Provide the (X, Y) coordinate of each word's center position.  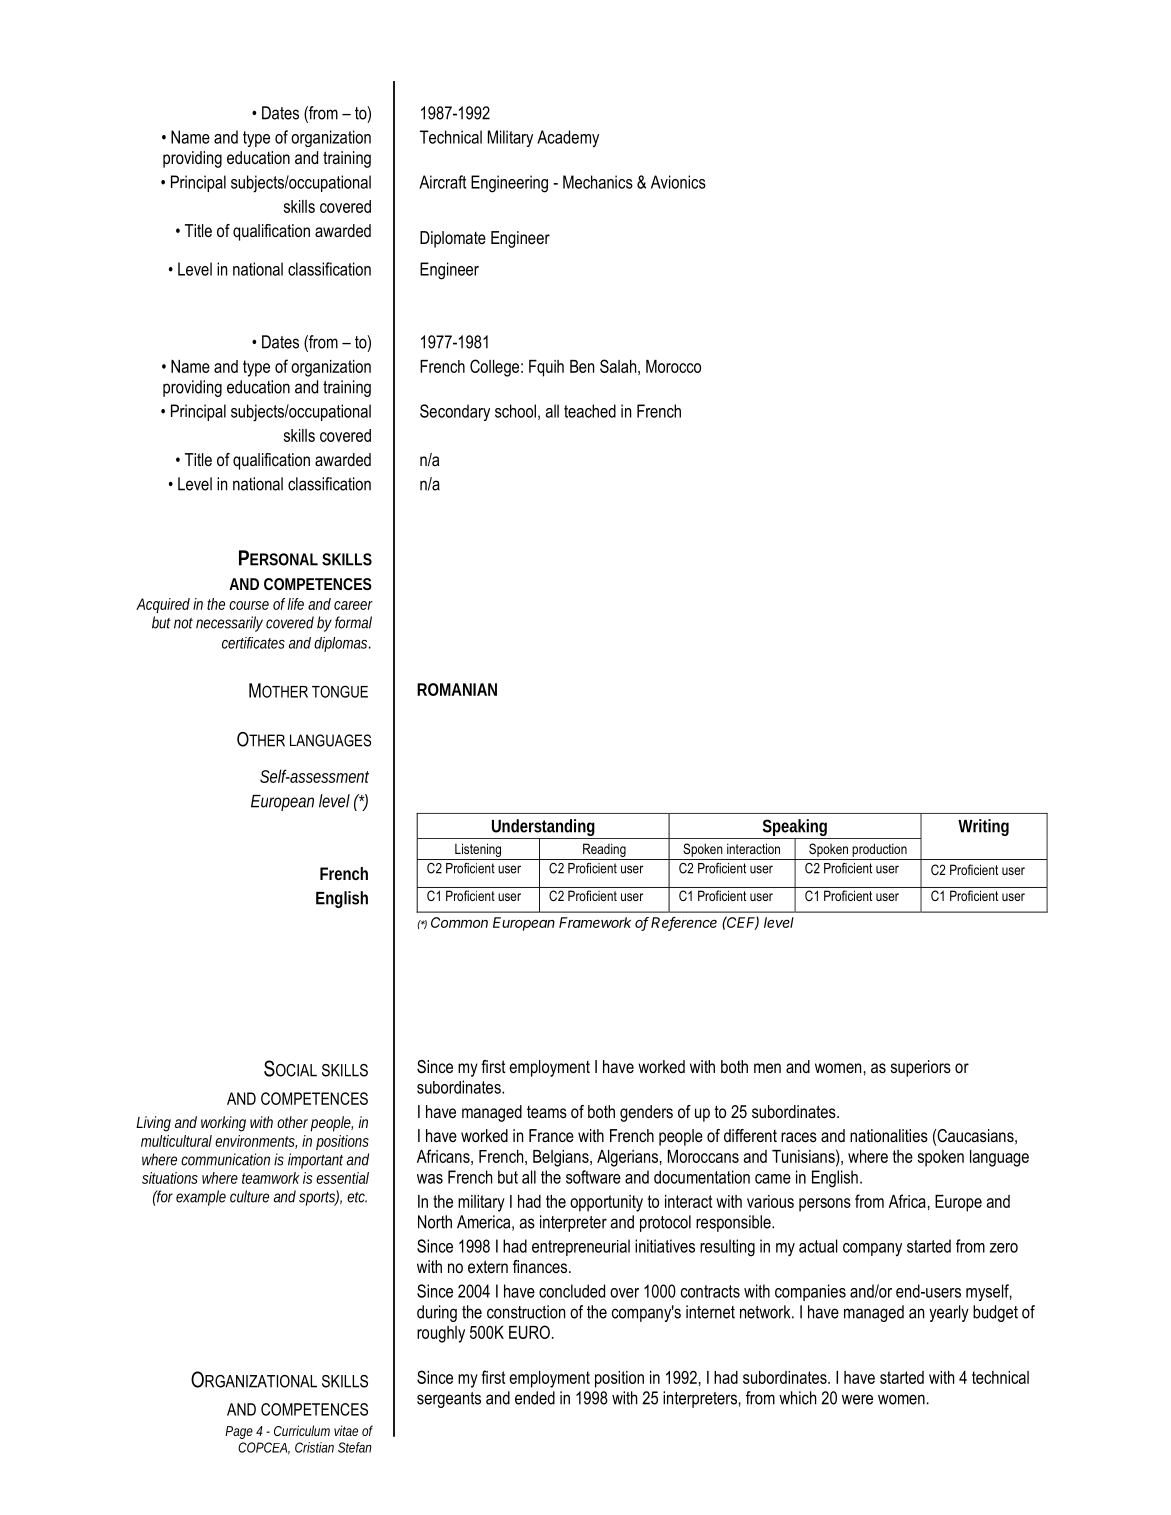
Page (239, 1432)
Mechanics (598, 182)
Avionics (678, 182)
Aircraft (442, 182)
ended (535, 1398)
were (857, 1399)
